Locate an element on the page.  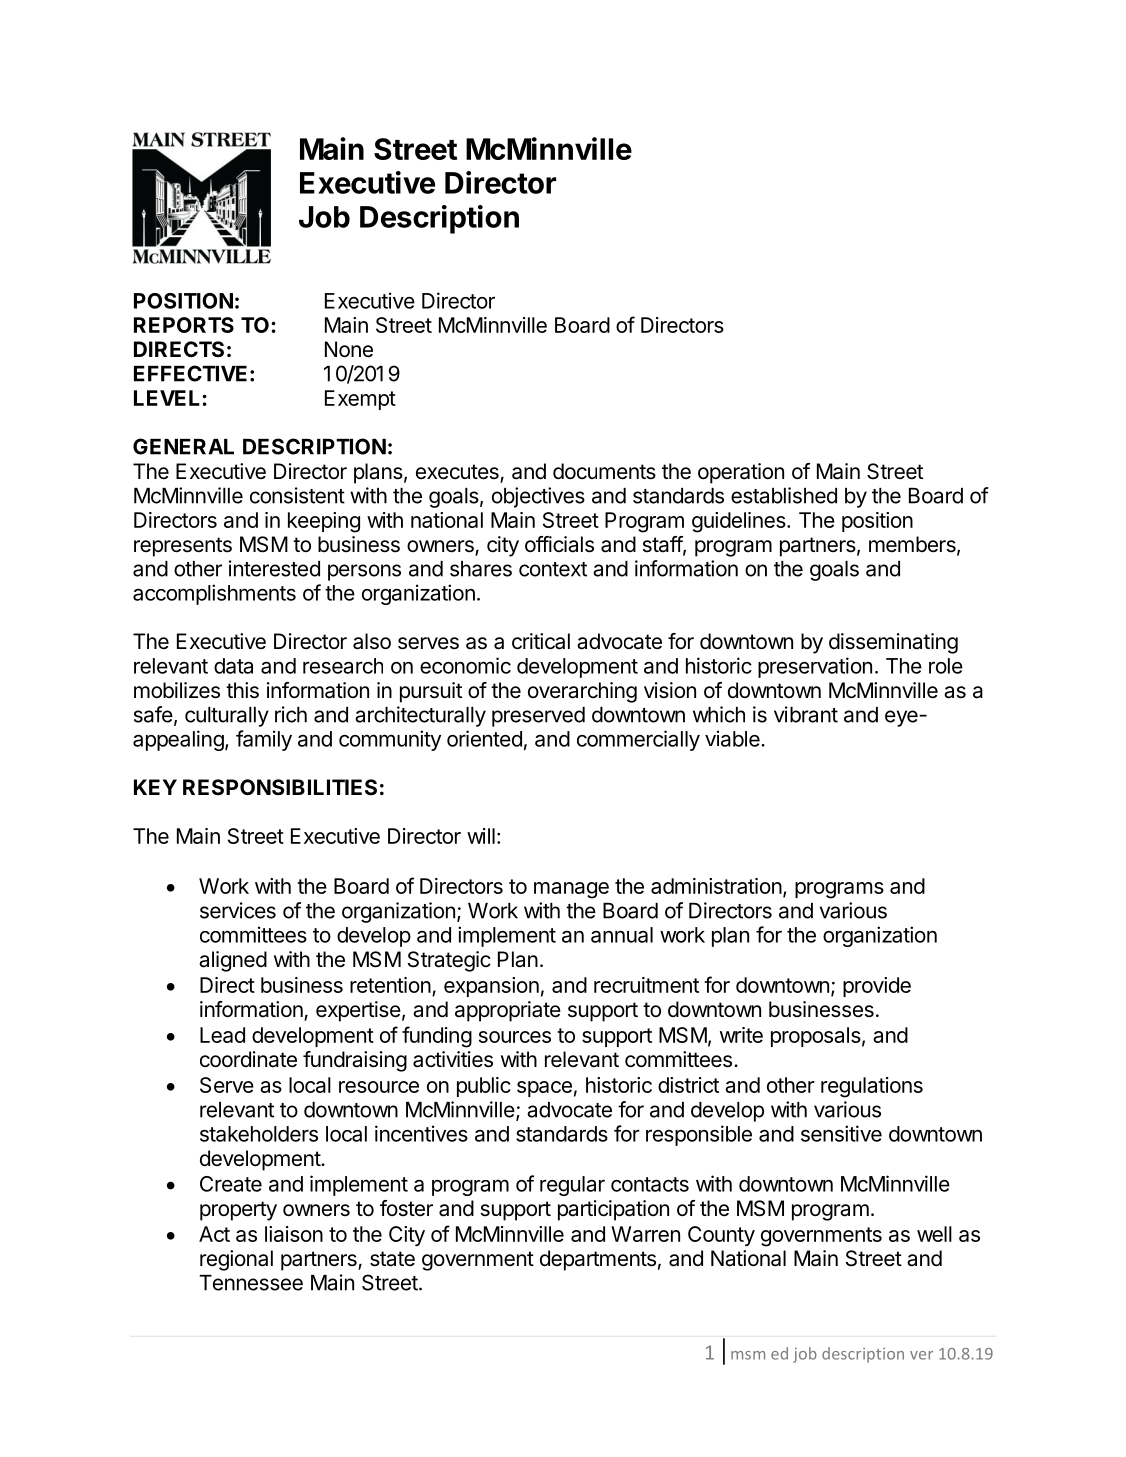
annual is located at coordinates (622, 935).
